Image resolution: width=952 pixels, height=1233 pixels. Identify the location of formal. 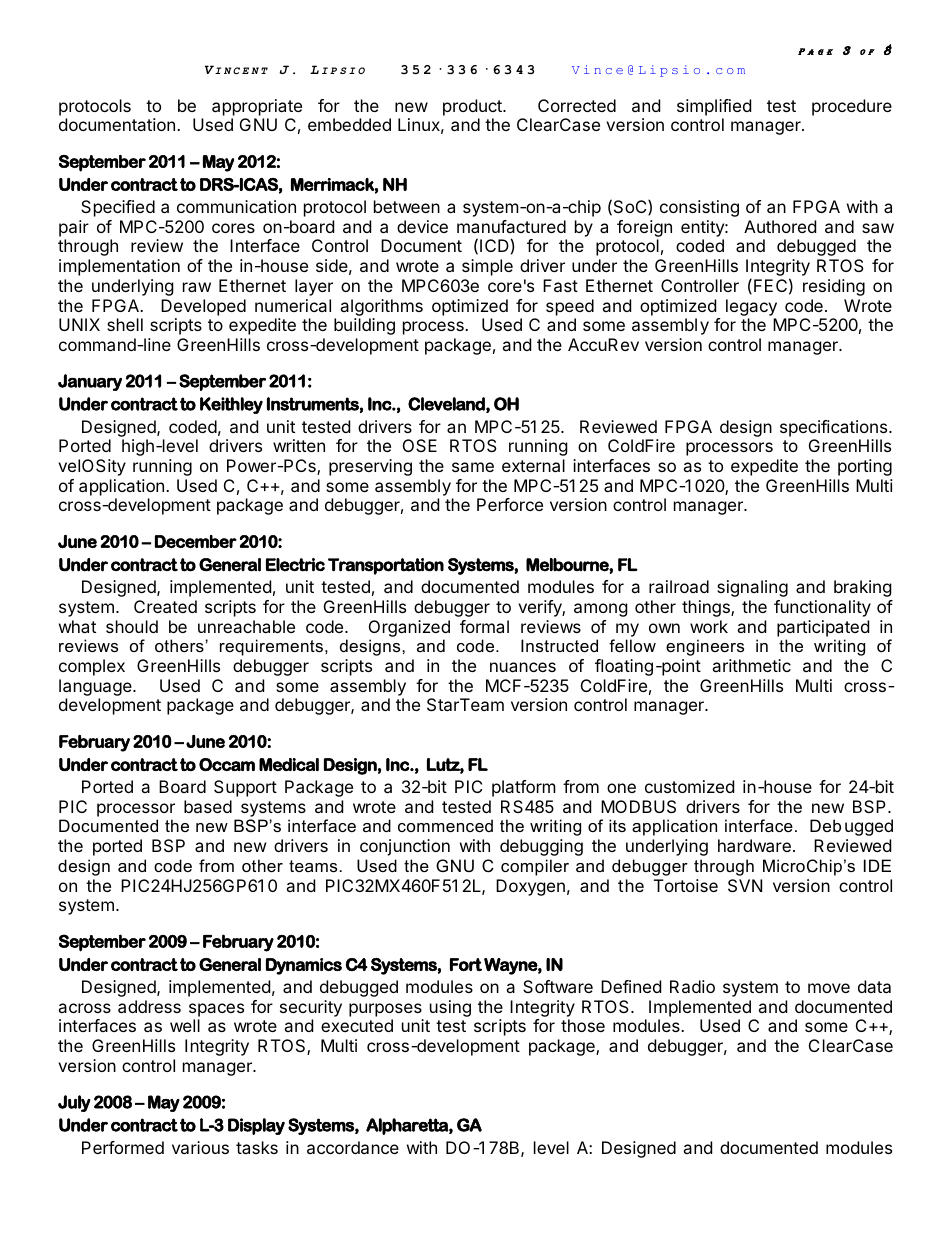
(484, 626).
